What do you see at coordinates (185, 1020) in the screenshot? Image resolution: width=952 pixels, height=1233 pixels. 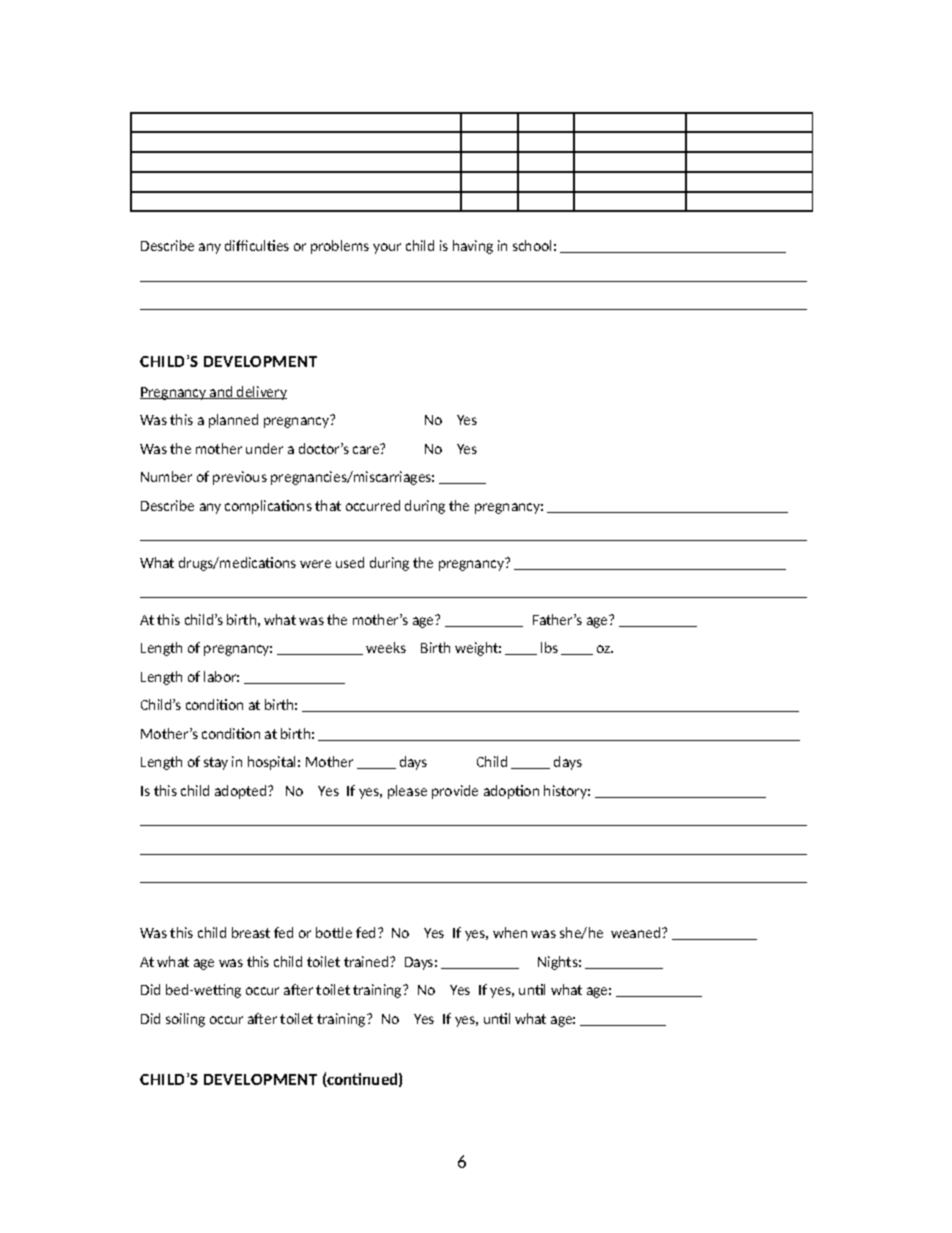 I see `soiling` at bounding box center [185, 1020].
